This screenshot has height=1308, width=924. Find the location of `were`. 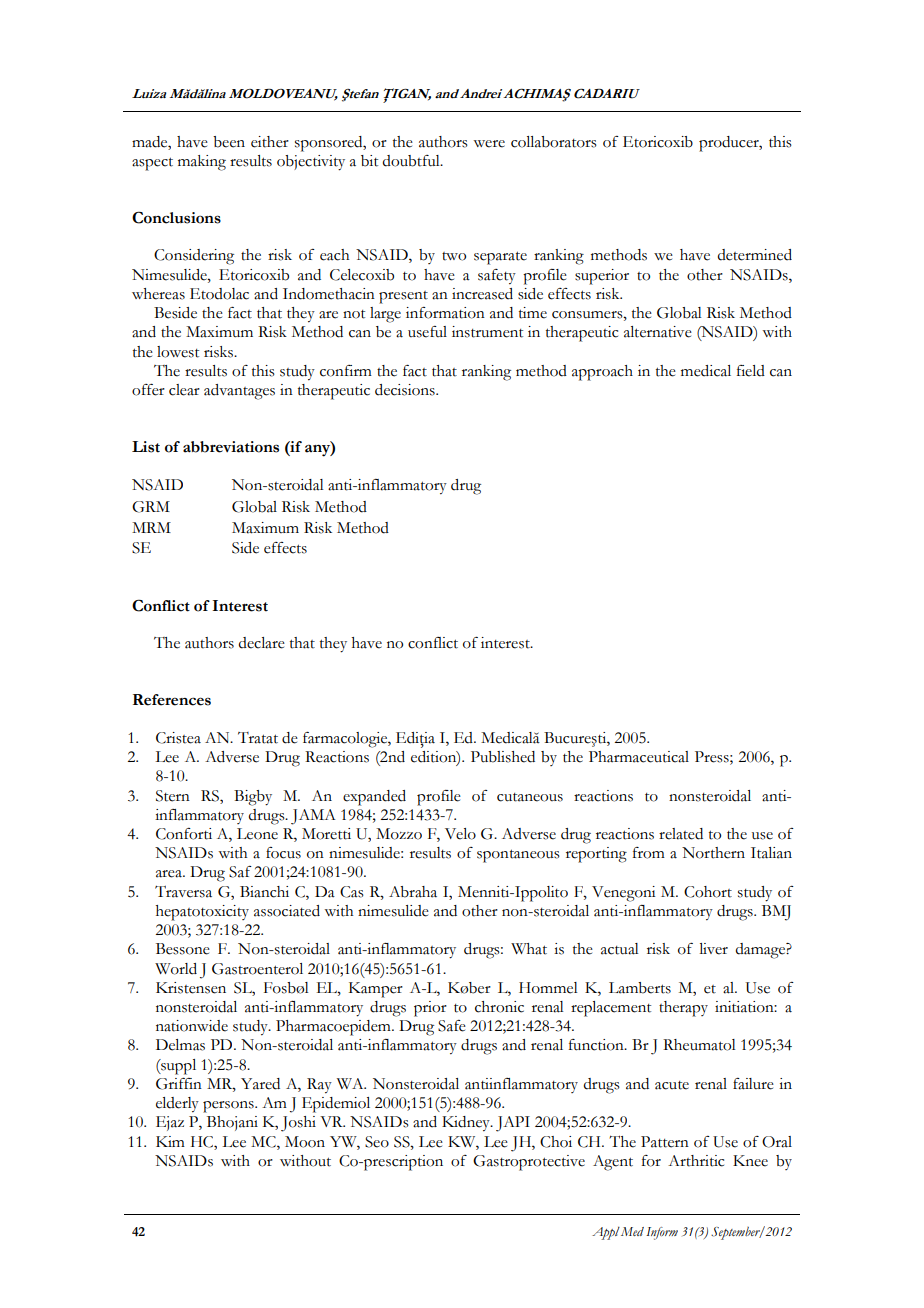

were is located at coordinates (489, 144).
